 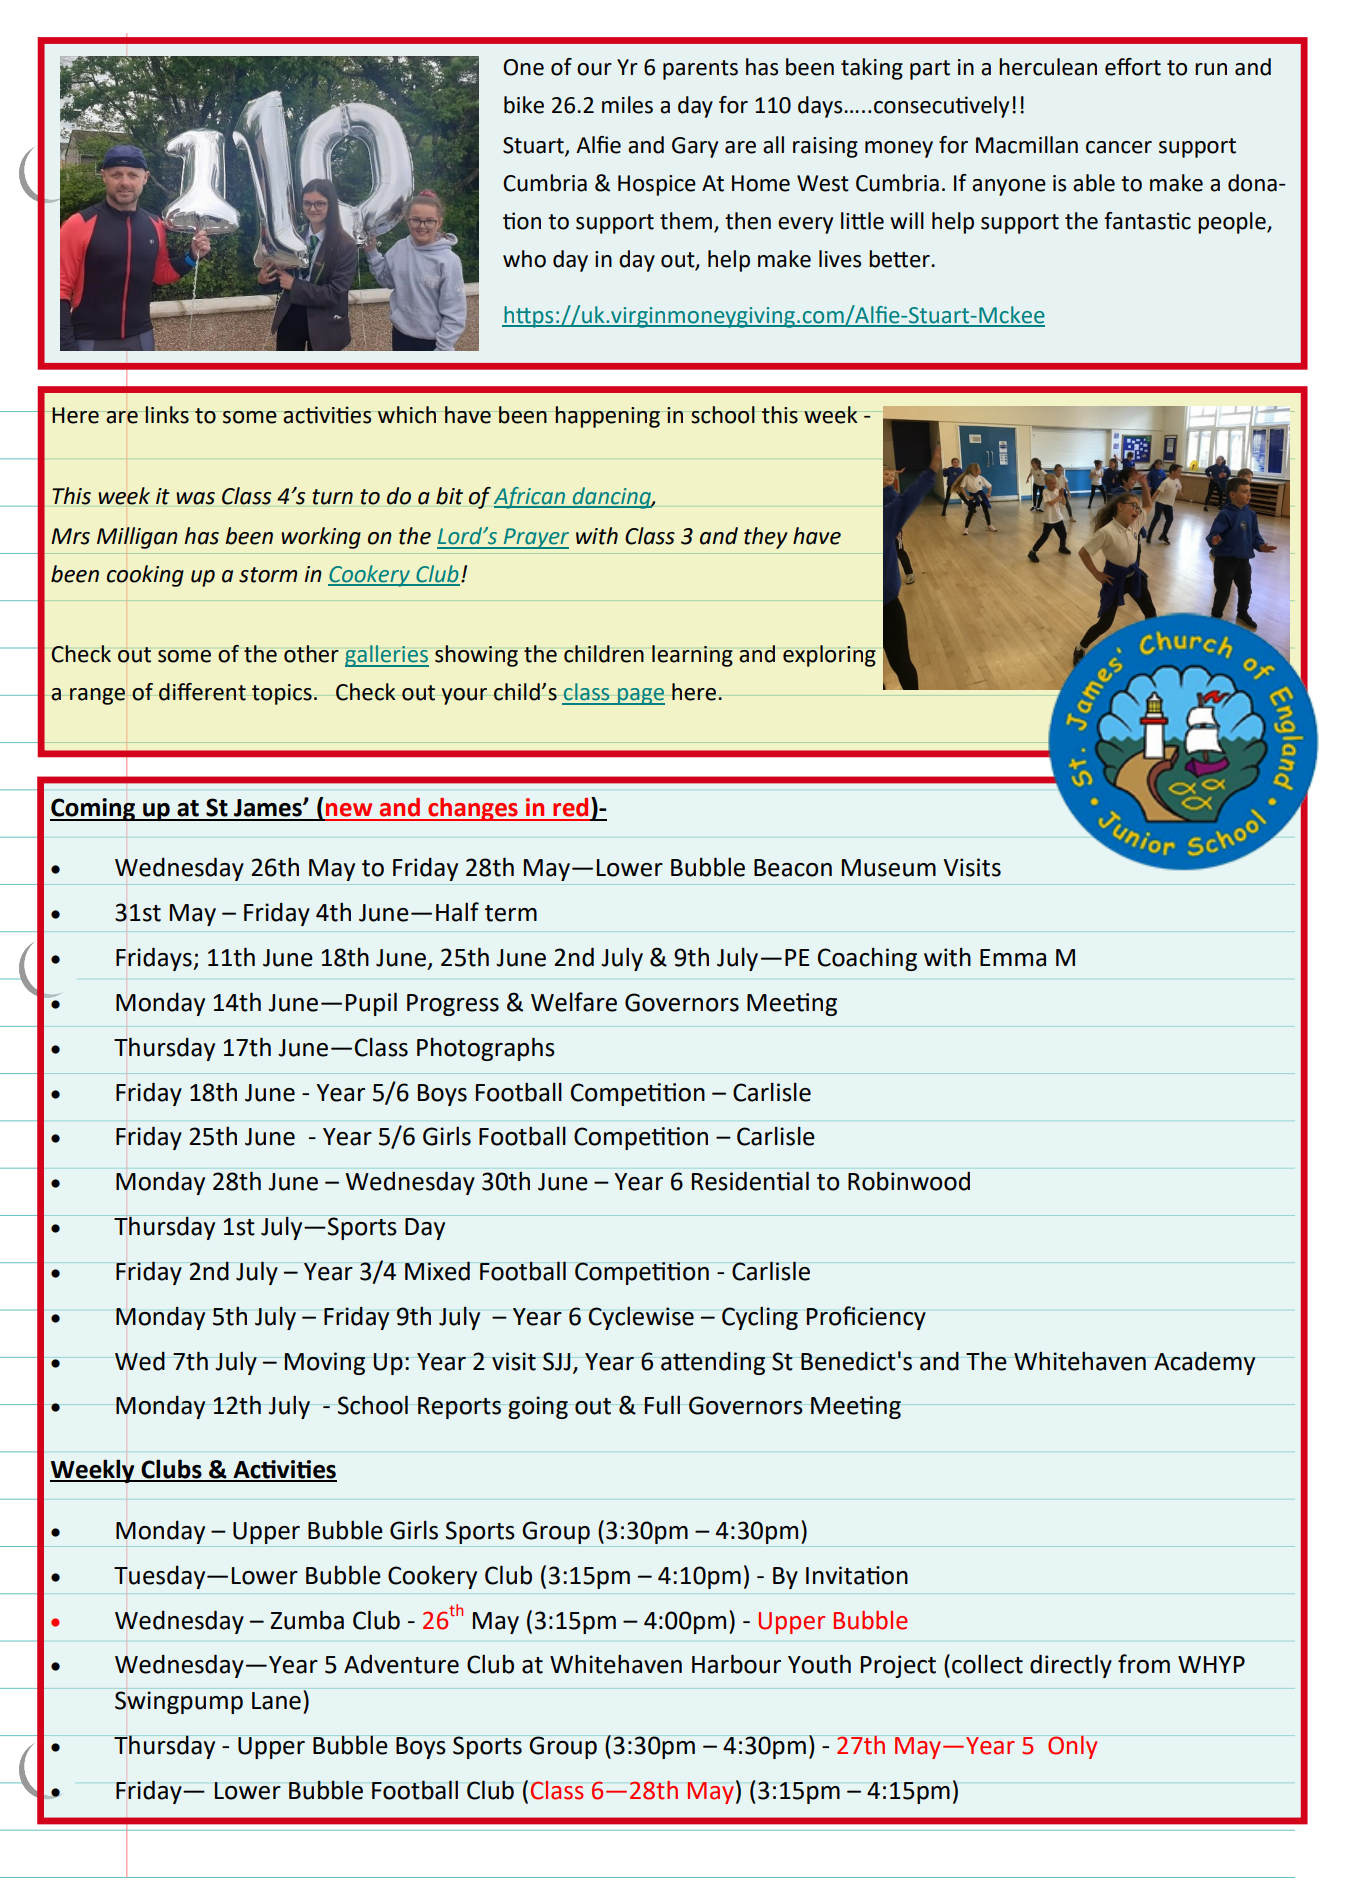 What do you see at coordinates (511, 913) in the screenshot?
I see `term` at bounding box center [511, 913].
